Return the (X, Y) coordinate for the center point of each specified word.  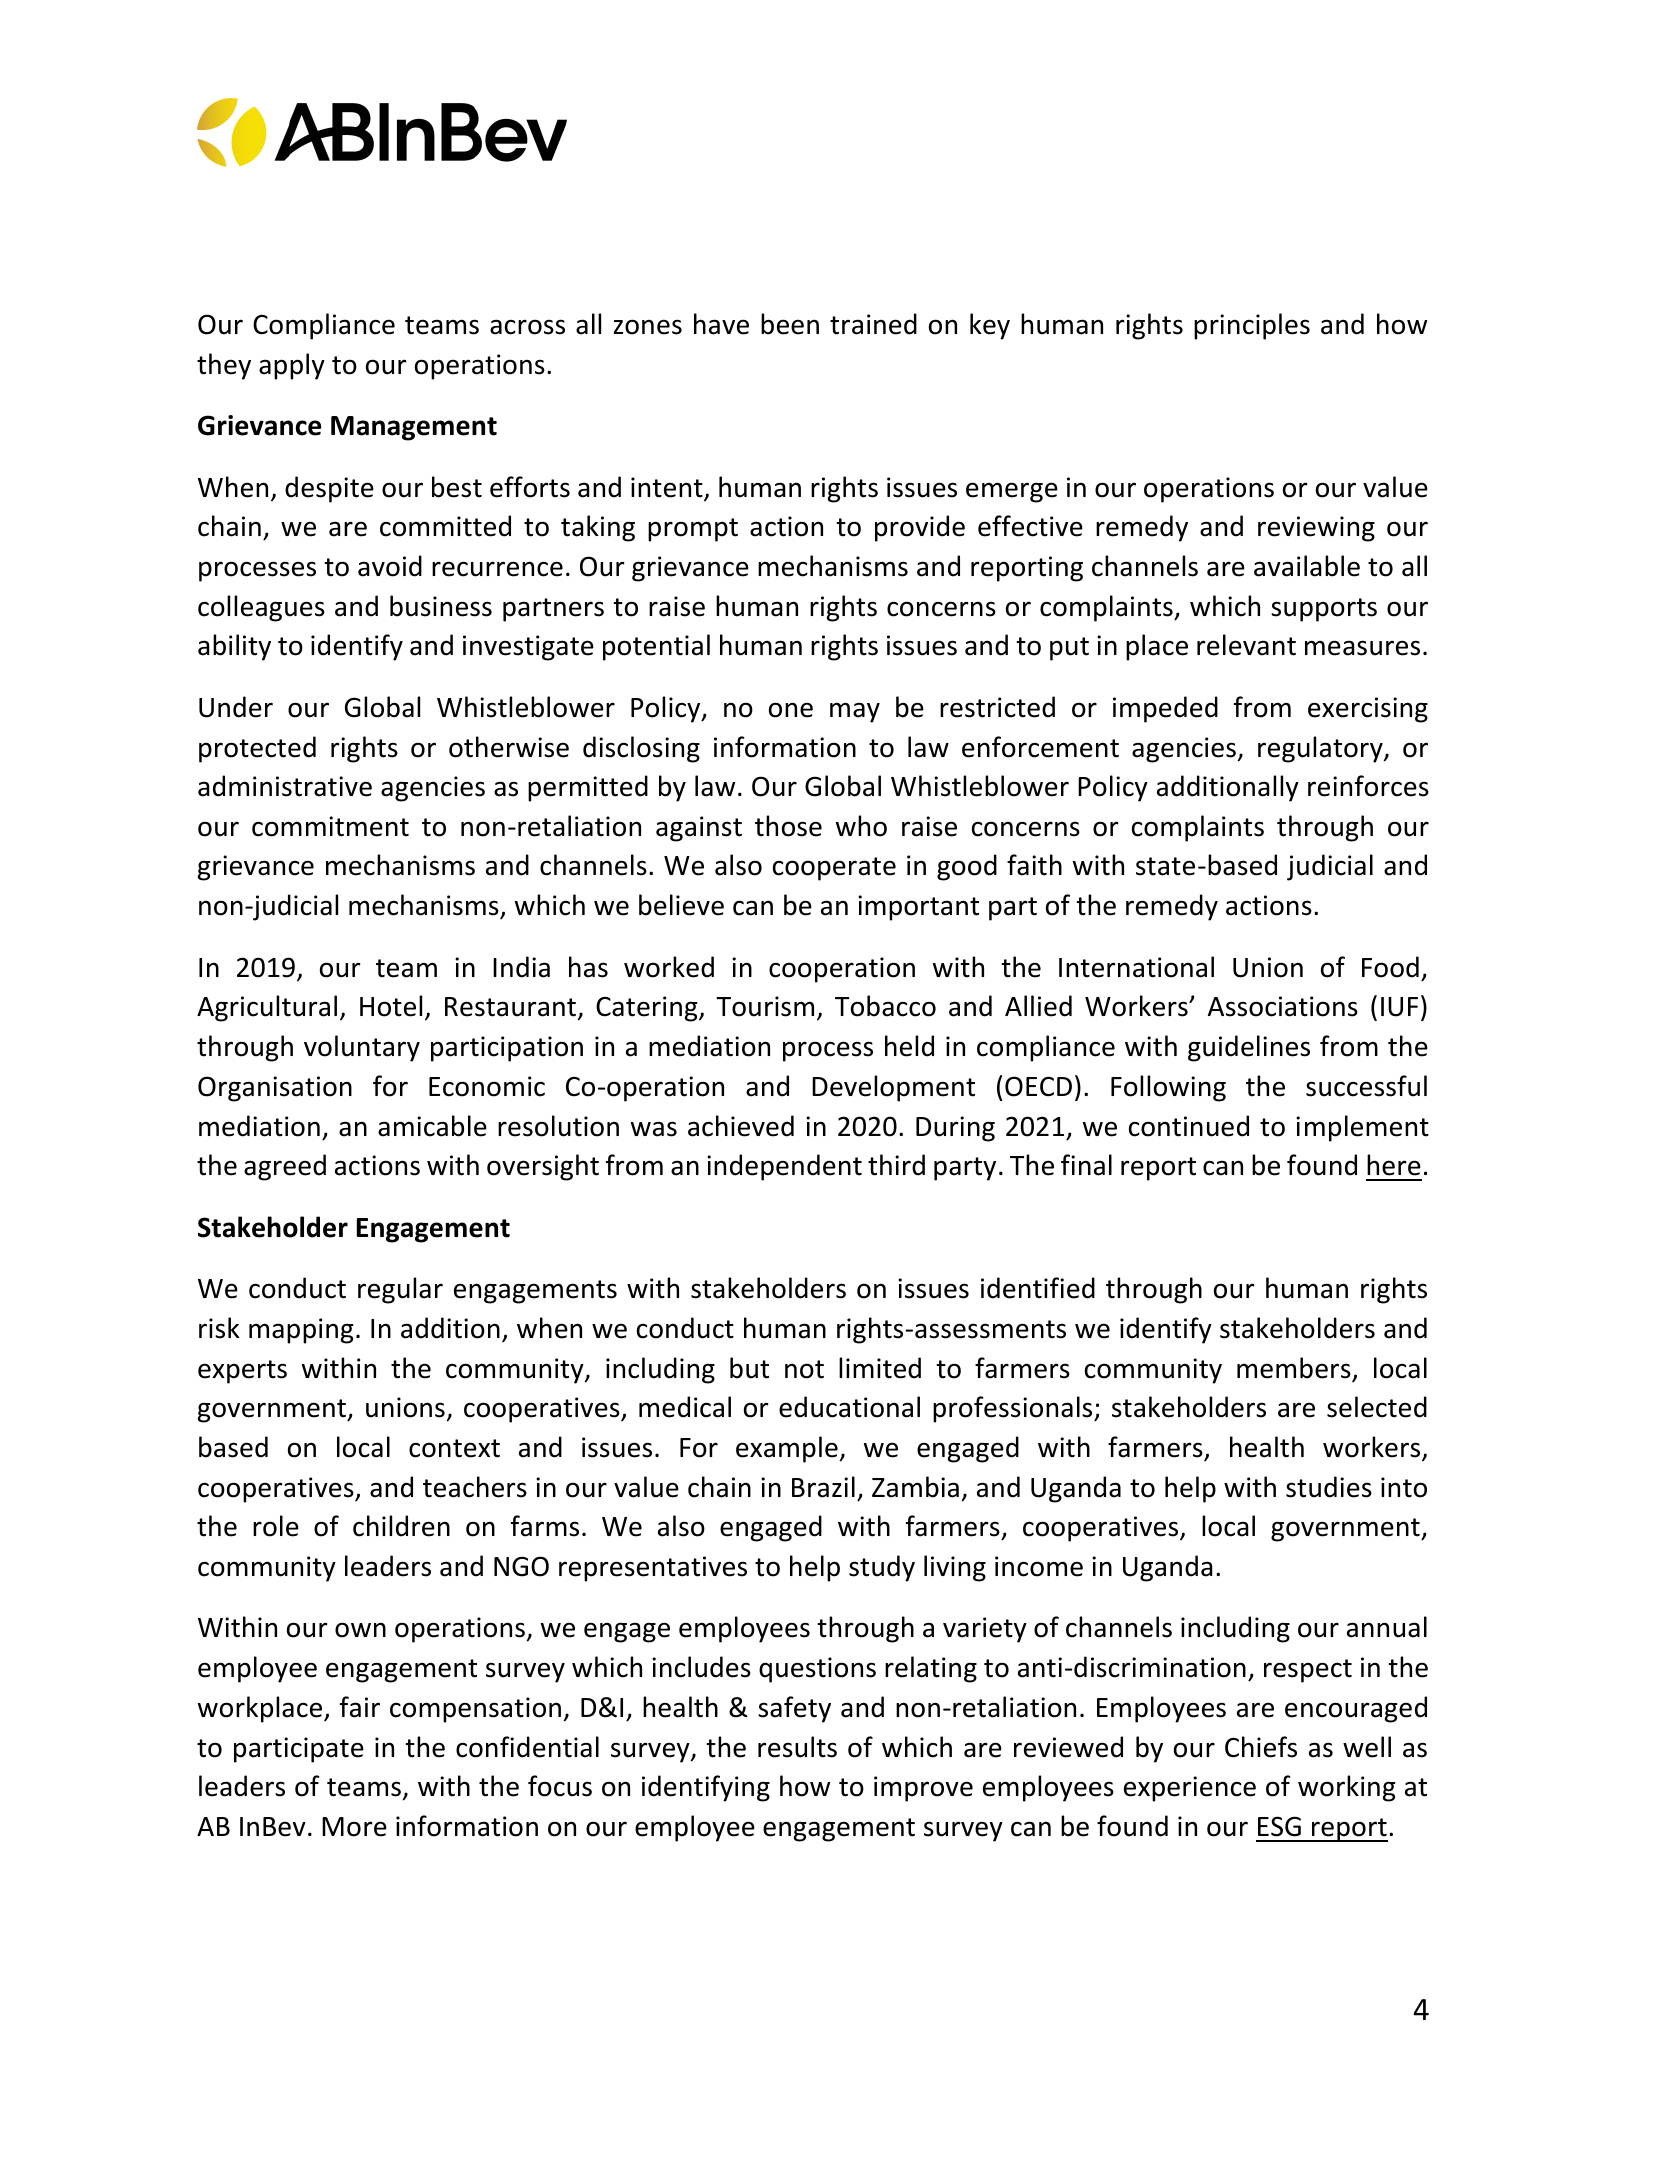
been (790, 324)
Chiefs (1261, 1747)
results (797, 1747)
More (354, 1827)
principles (1252, 326)
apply (292, 366)
